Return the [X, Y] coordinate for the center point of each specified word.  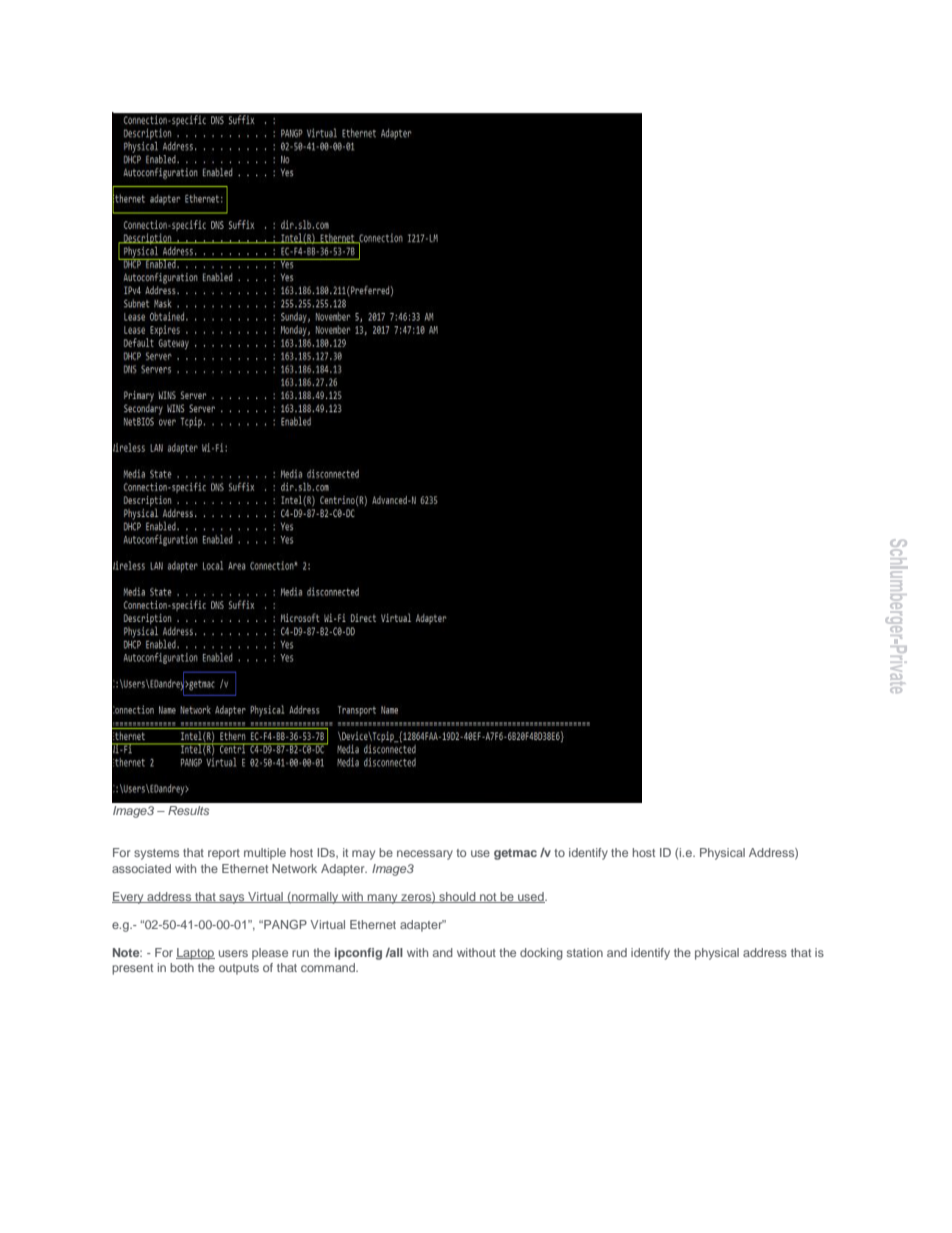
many [383, 899]
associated [141, 868]
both [182, 967]
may [363, 855]
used [531, 897]
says [232, 899]
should [457, 897]
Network [294, 868]
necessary [425, 855]
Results [188, 810]
